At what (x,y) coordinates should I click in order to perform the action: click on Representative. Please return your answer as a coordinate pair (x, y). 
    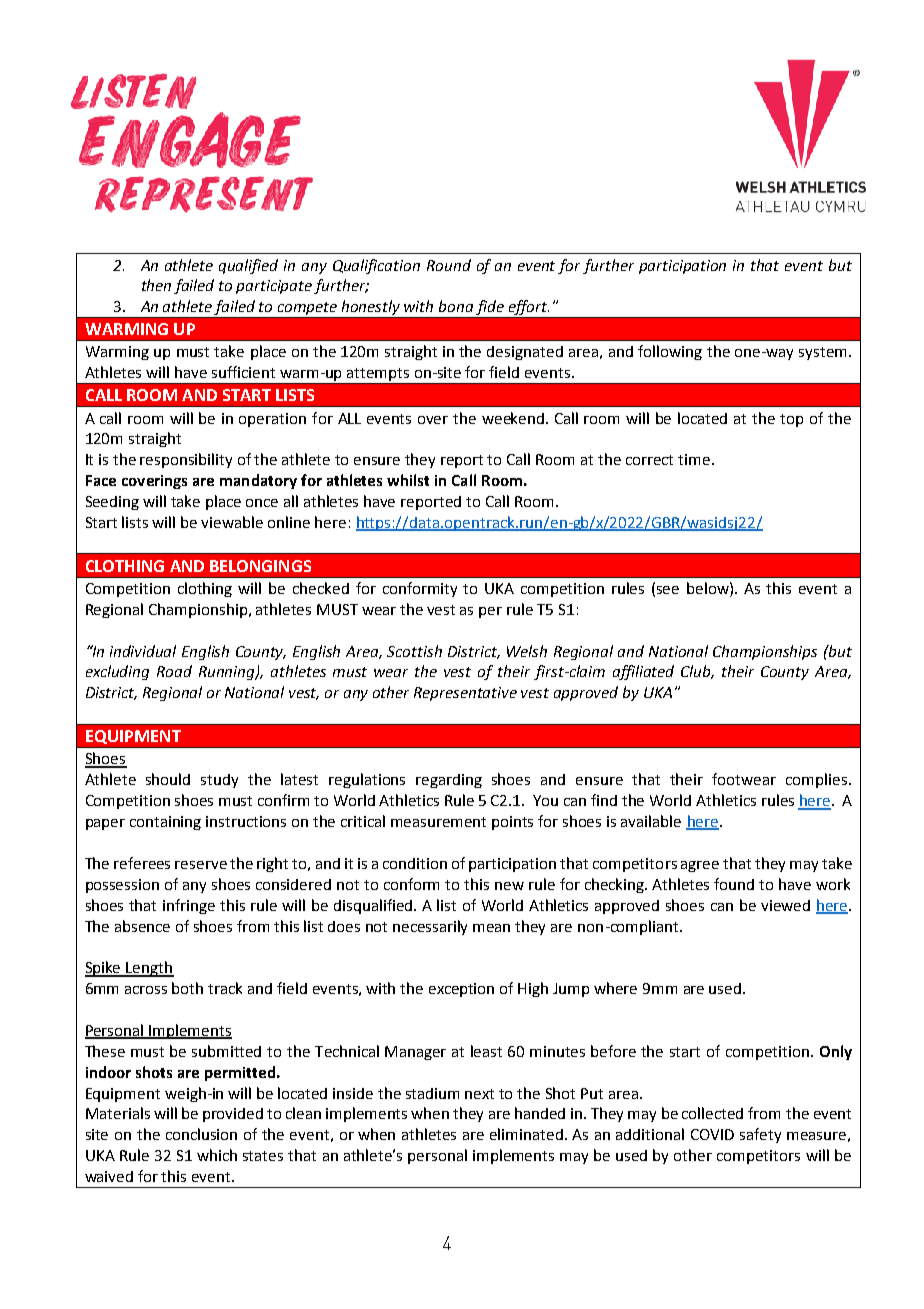
    Looking at the image, I should click on (465, 694).
